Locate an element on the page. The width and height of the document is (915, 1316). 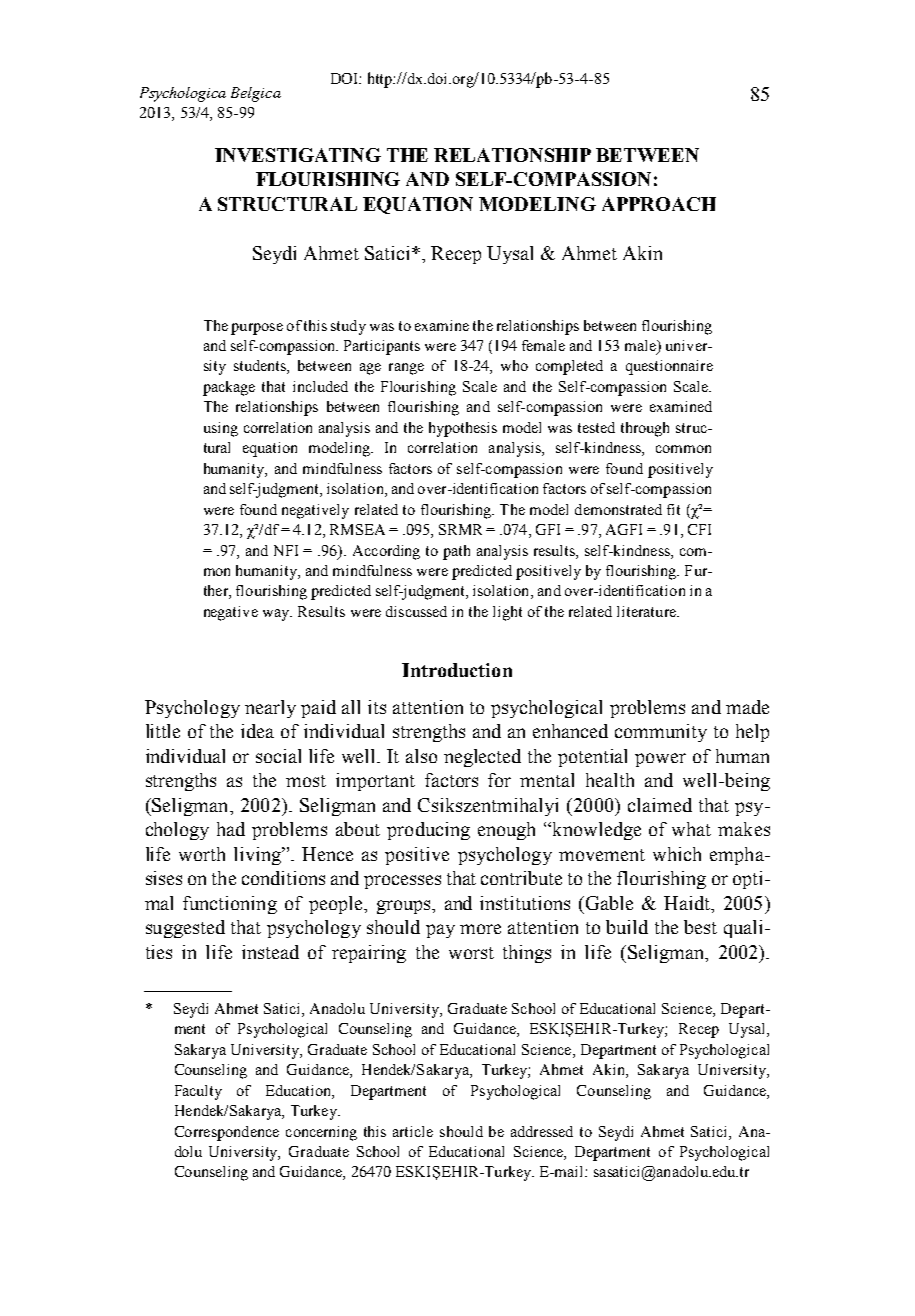
Introduction is located at coordinates (457, 670).
